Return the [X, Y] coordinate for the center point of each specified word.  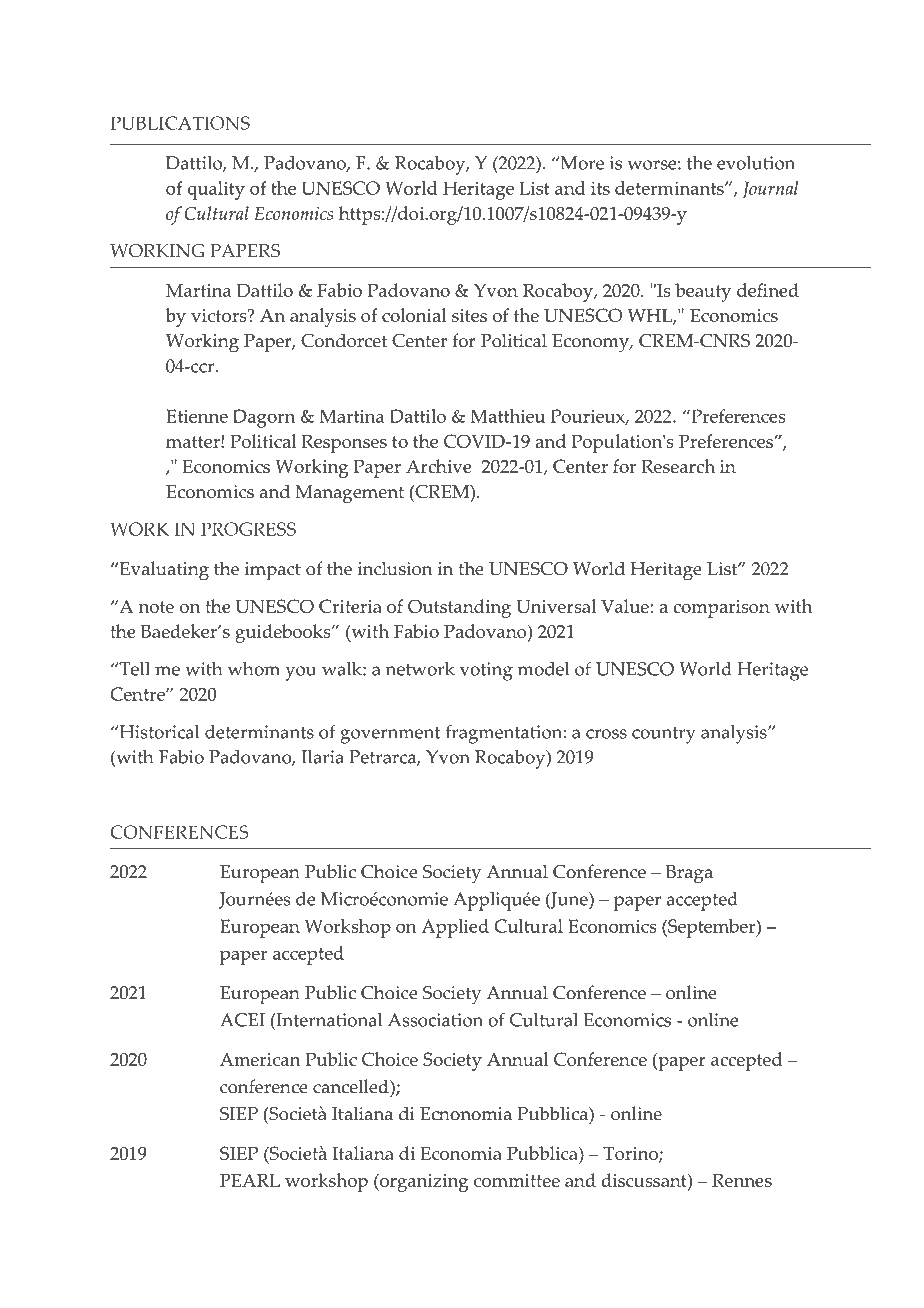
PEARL [250, 1180]
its [600, 188]
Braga [689, 874]
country [664, 735]
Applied [455, 928]
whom [254, 669]
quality [216, 190]
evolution [756, 163]
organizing [423, 1183]
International [328, 1020]
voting [486, 671]
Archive [439, 466]
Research [678, 466]
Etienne [197, 416]
